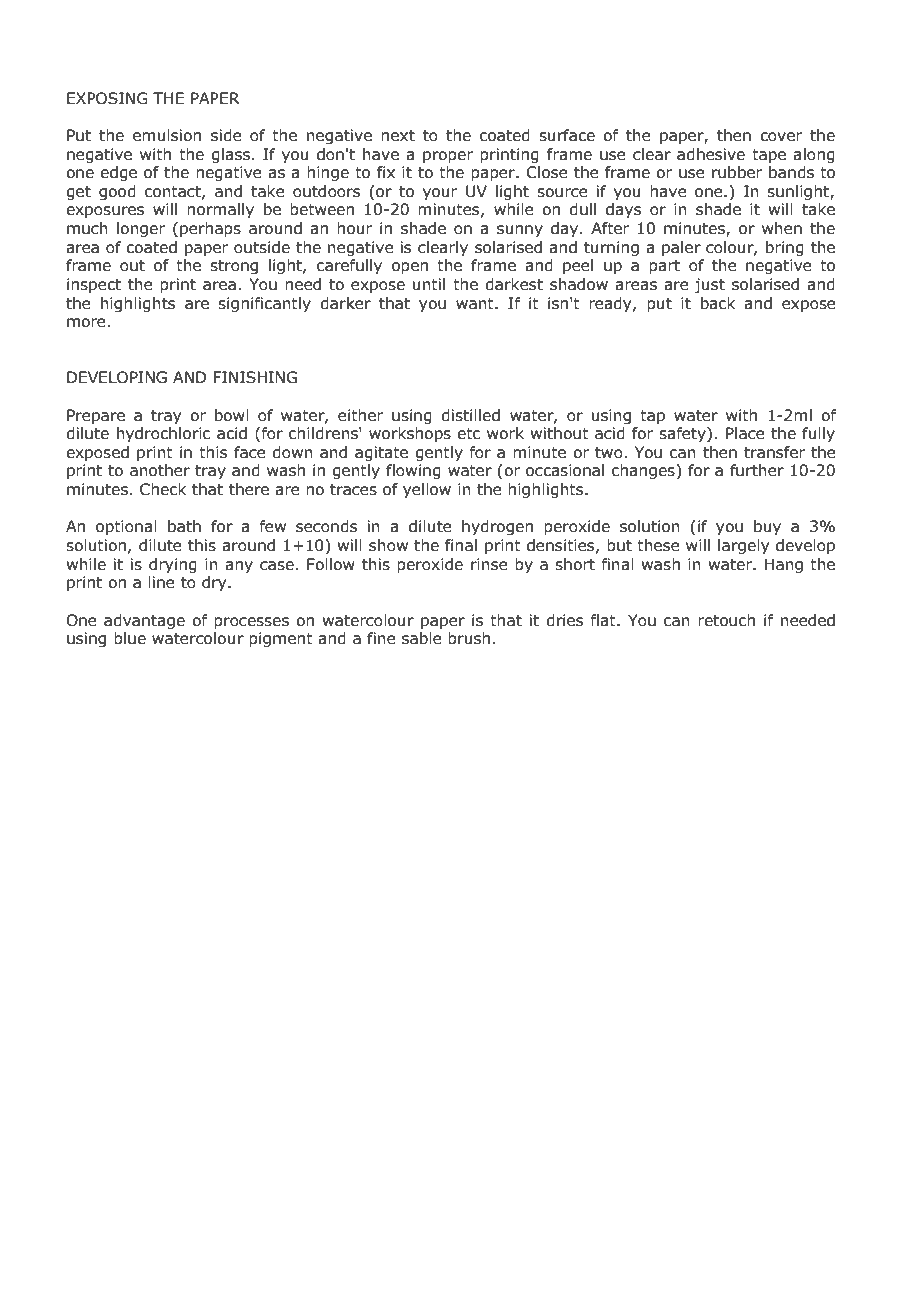  Describe the element at coordinates (398, 136) in the image. I see `next` at that location.
